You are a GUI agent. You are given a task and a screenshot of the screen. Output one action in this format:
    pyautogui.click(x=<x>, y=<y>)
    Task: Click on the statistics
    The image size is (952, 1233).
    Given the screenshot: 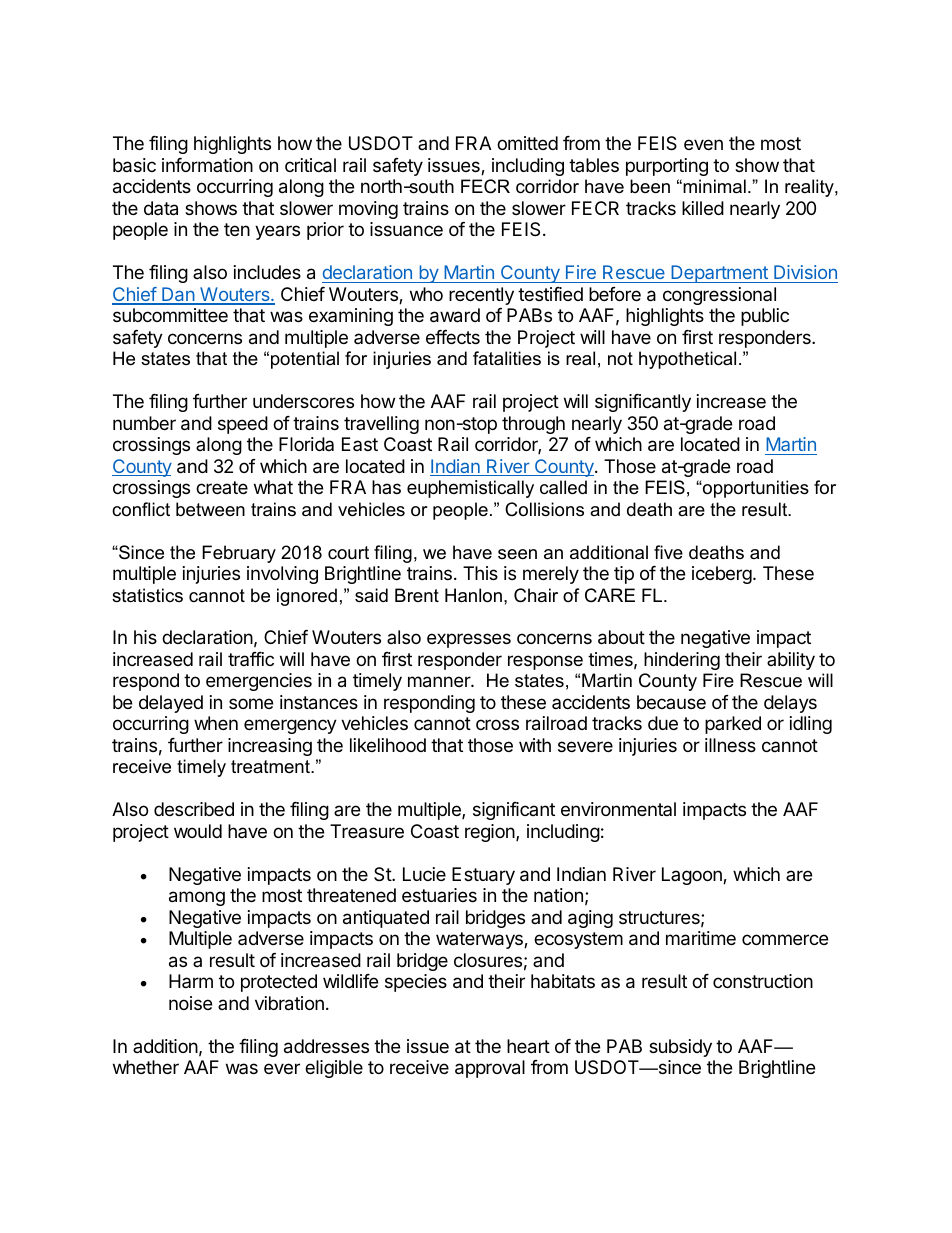 What is the action you would take?
    pyautogui.click(x=147, y=595)
